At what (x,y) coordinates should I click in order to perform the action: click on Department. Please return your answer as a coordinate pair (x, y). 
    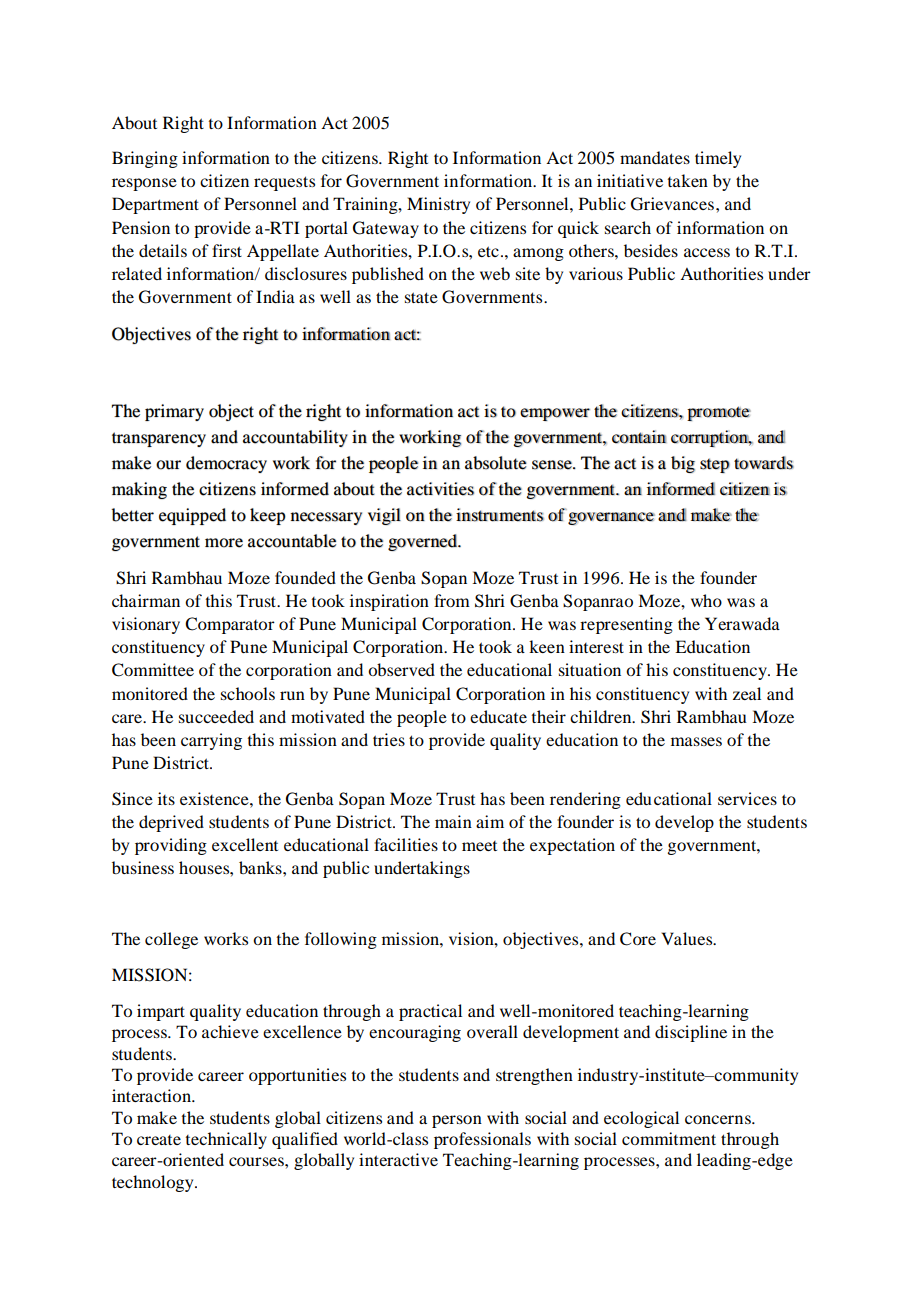
    Looking at the image, I should click on (155, 205).
